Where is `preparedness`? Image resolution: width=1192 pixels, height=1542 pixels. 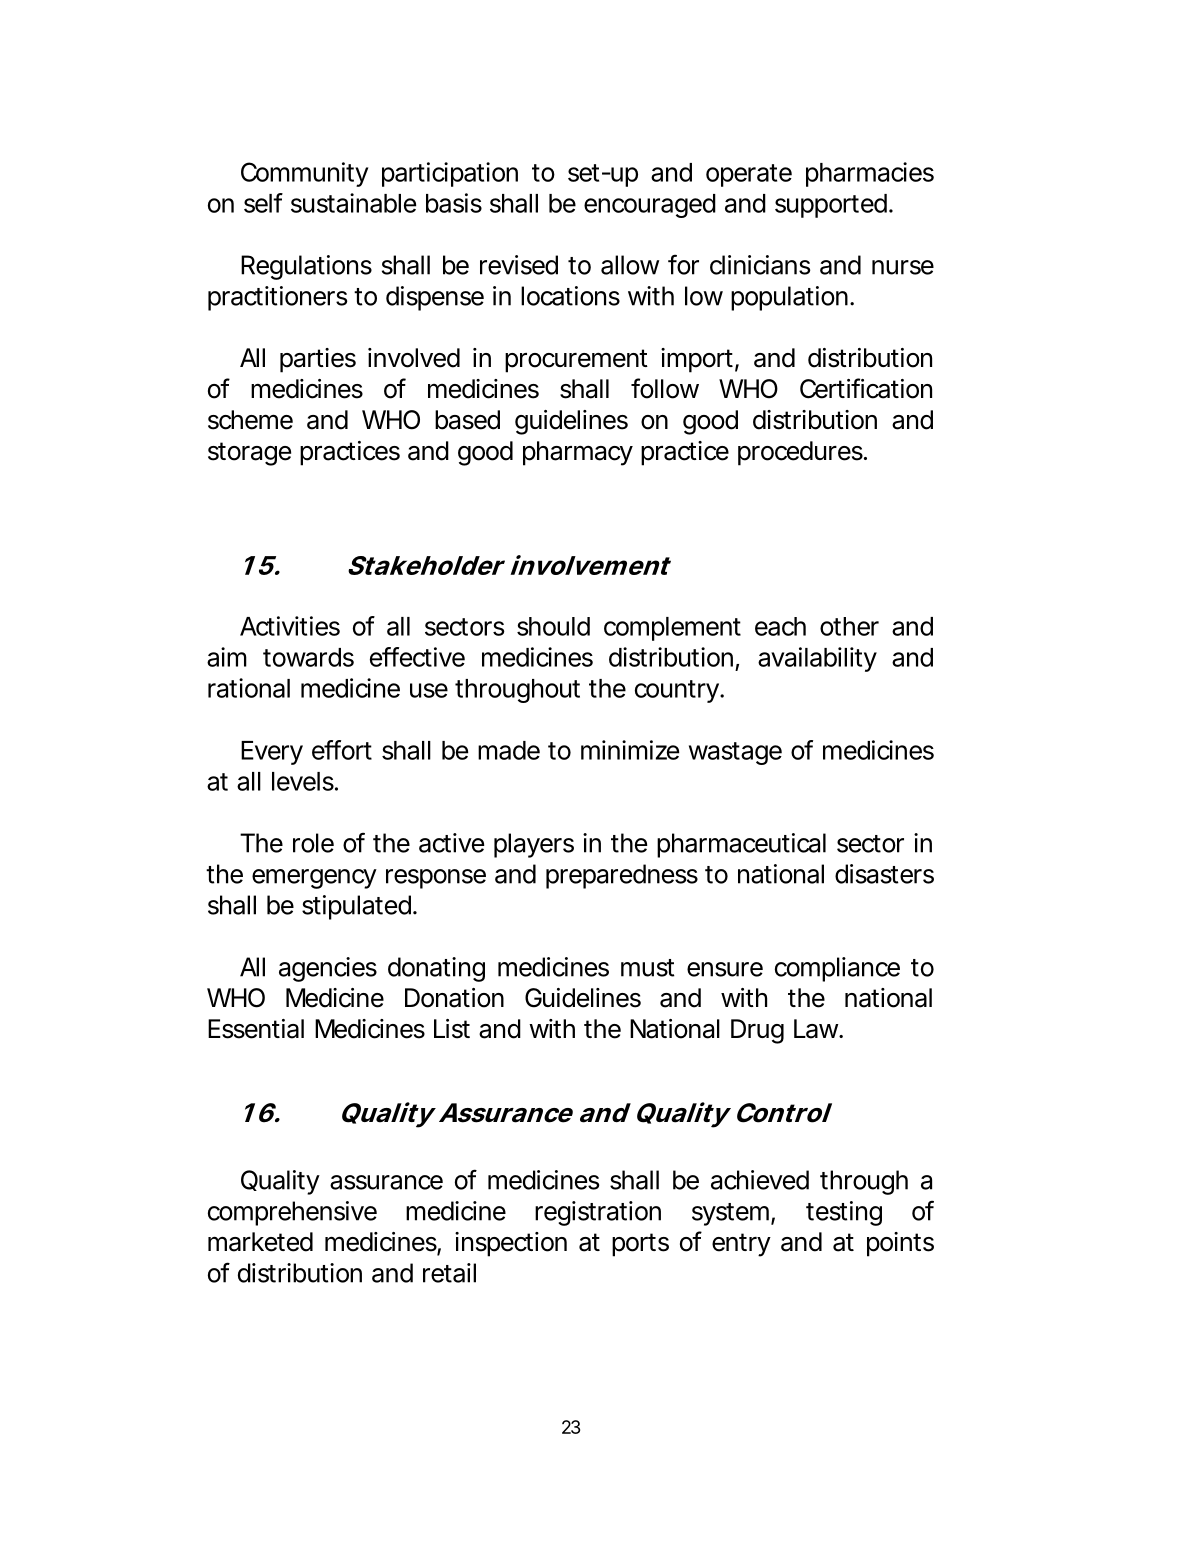 preparedness is located at coordinates (622, 876).
